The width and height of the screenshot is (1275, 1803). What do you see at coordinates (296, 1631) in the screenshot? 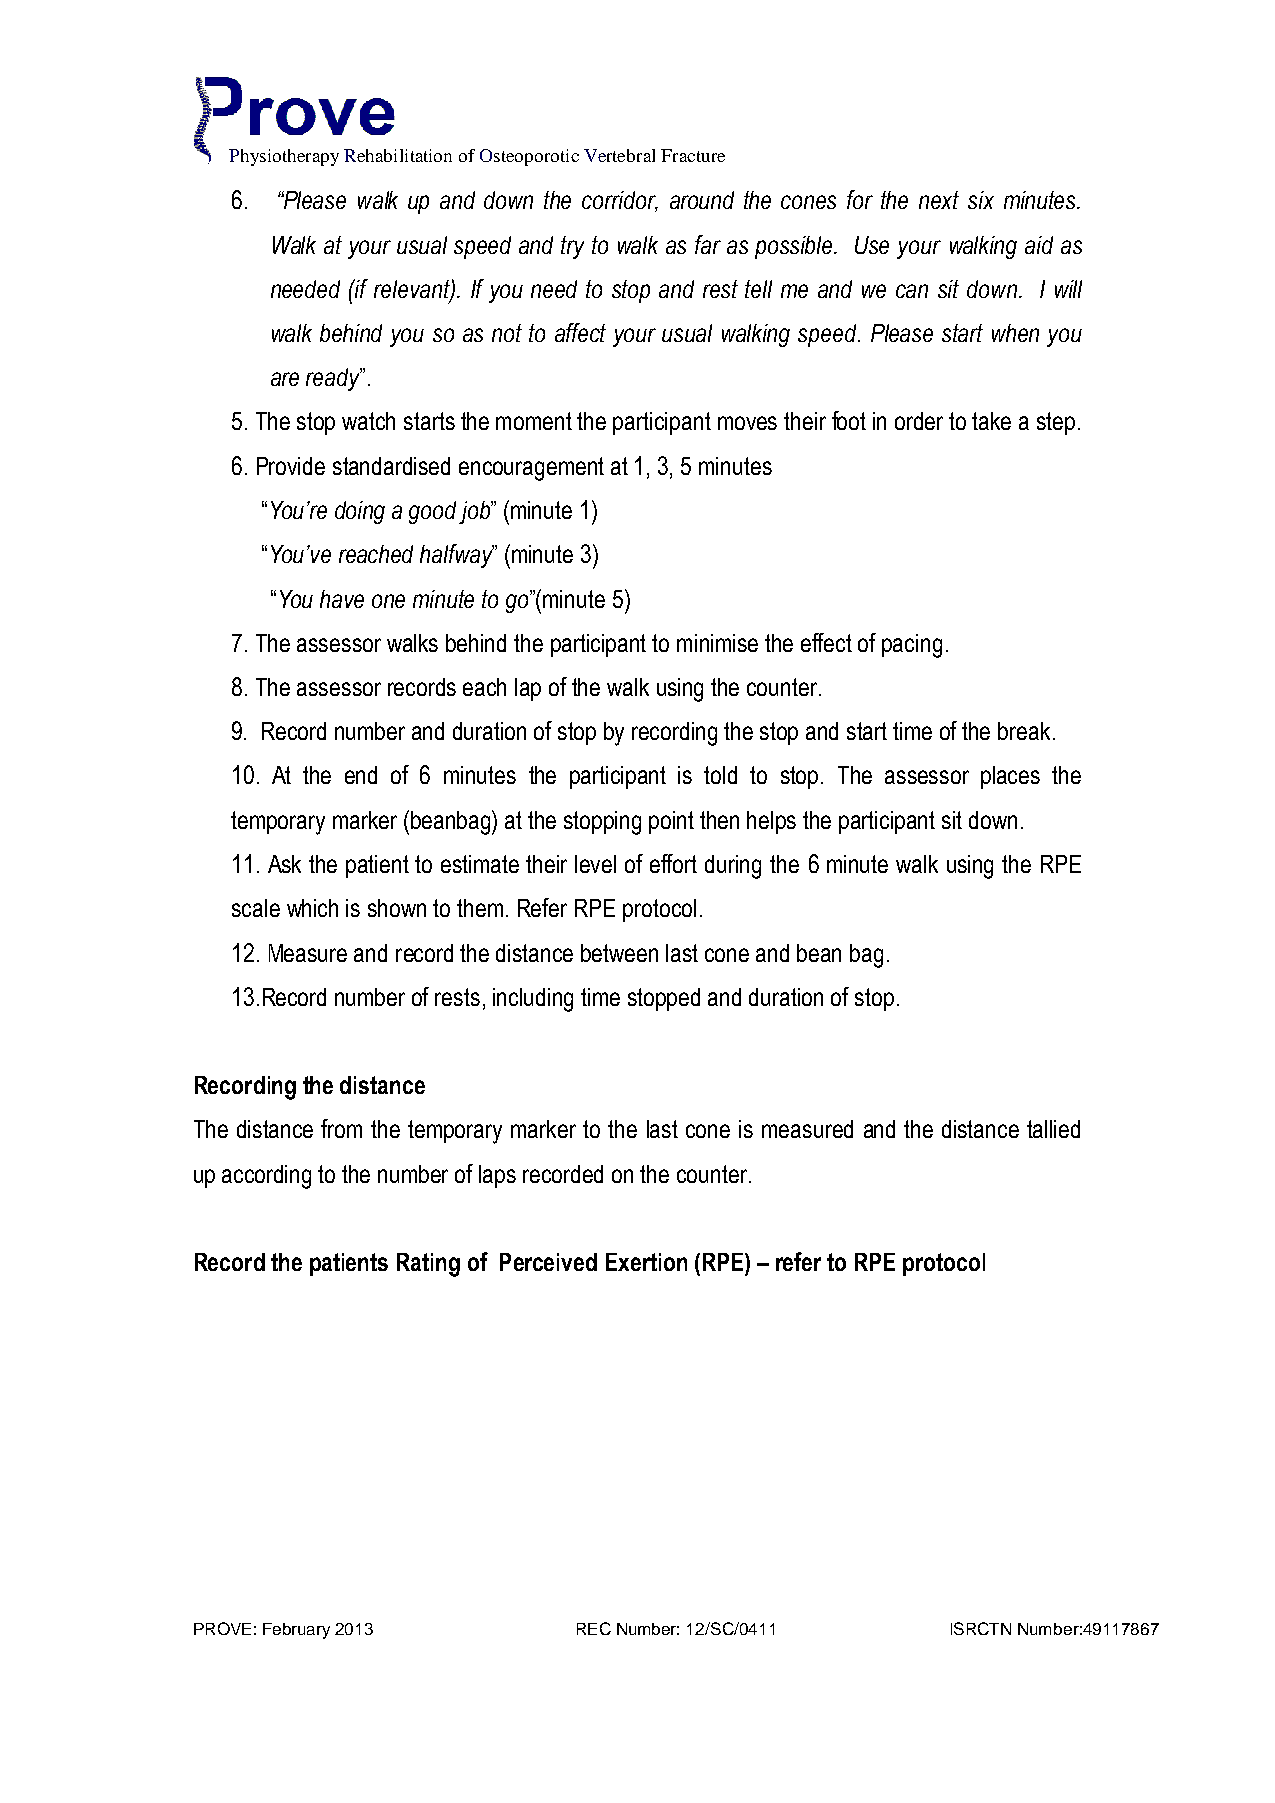
I see `February` at bounding box center [296, 1631].
